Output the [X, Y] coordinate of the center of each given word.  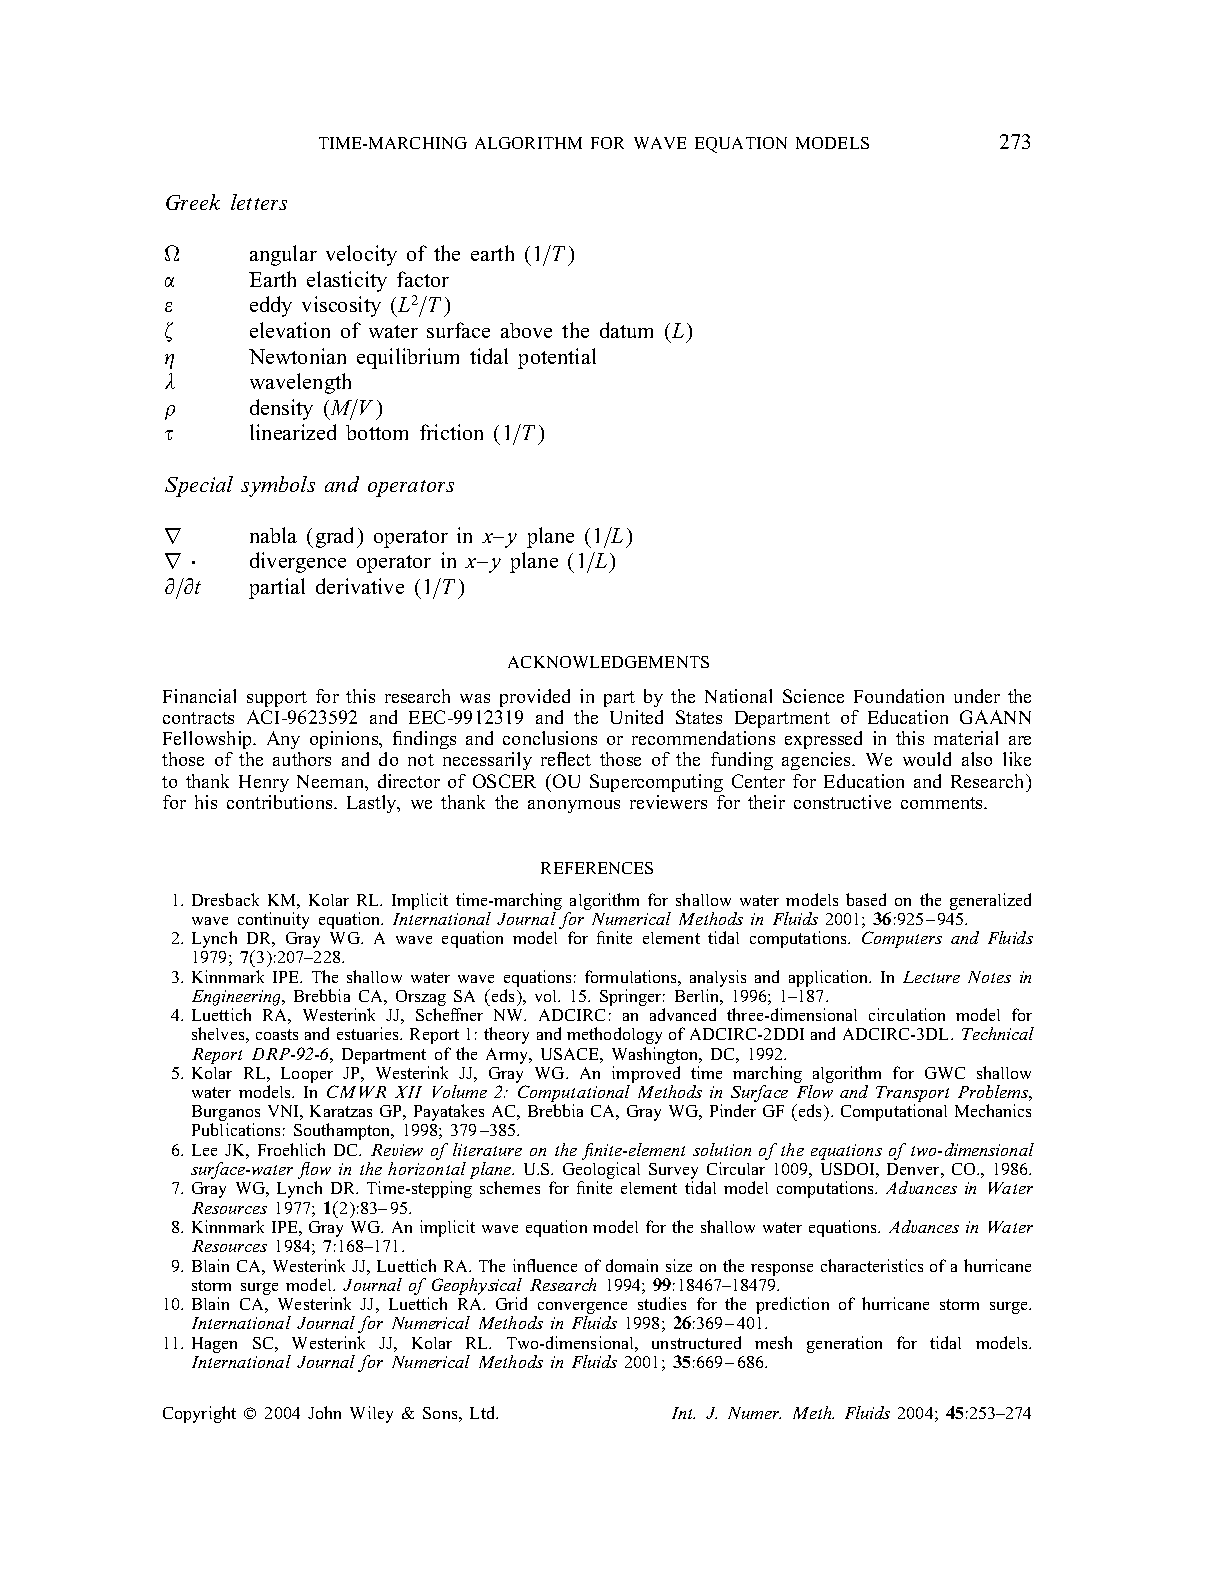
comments [943, 803]
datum [626, 330]
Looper [308, 1076]
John [324, 1412]
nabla [273, 535]
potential [557, 358]
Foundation [899, 696]
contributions [281, 802]
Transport [912, 1095]
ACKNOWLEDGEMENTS [608, 662]
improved [646, 1076]
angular [283, 255]
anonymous [574, 806]
